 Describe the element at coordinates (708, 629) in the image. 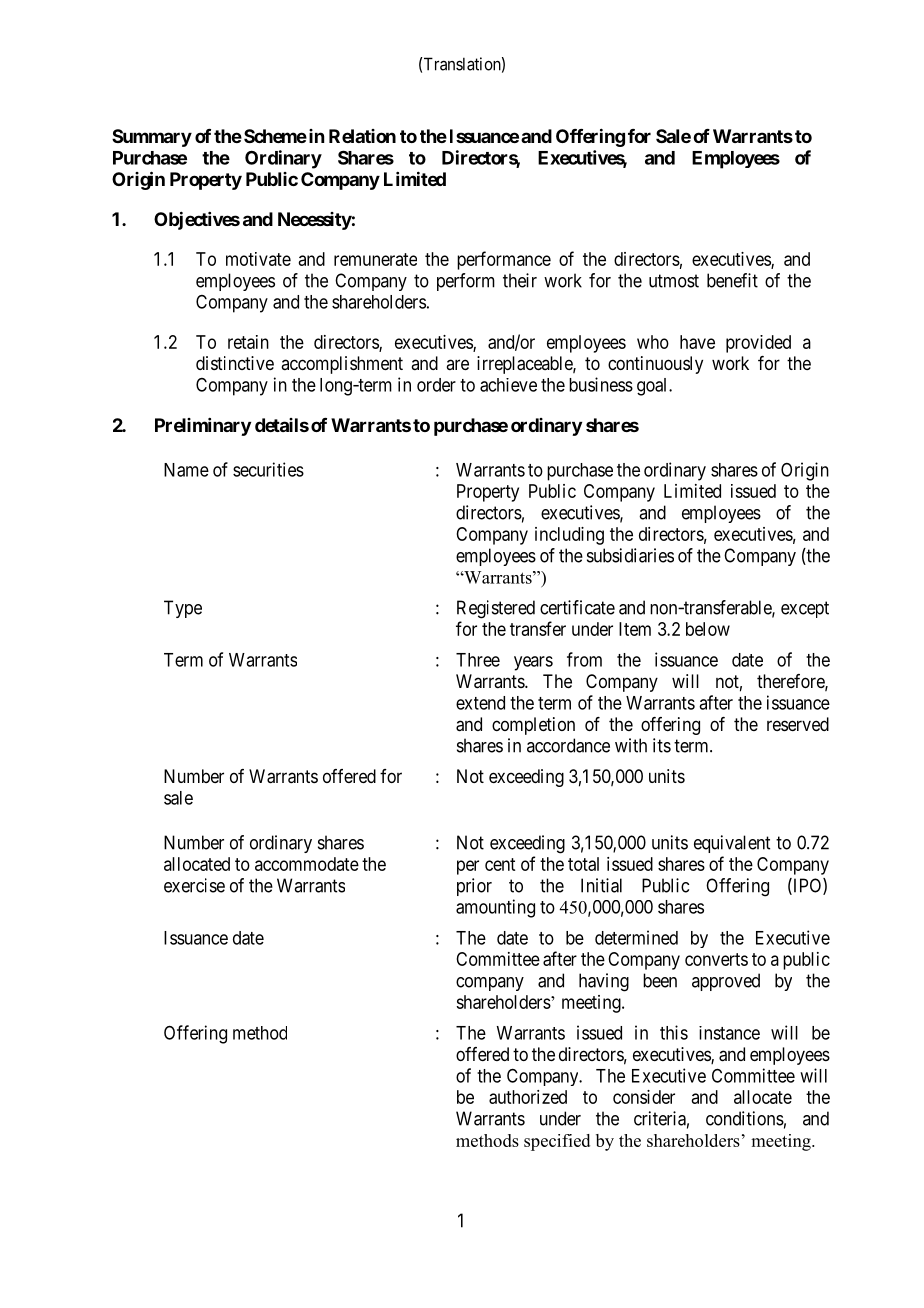

I see `below` at that location.
